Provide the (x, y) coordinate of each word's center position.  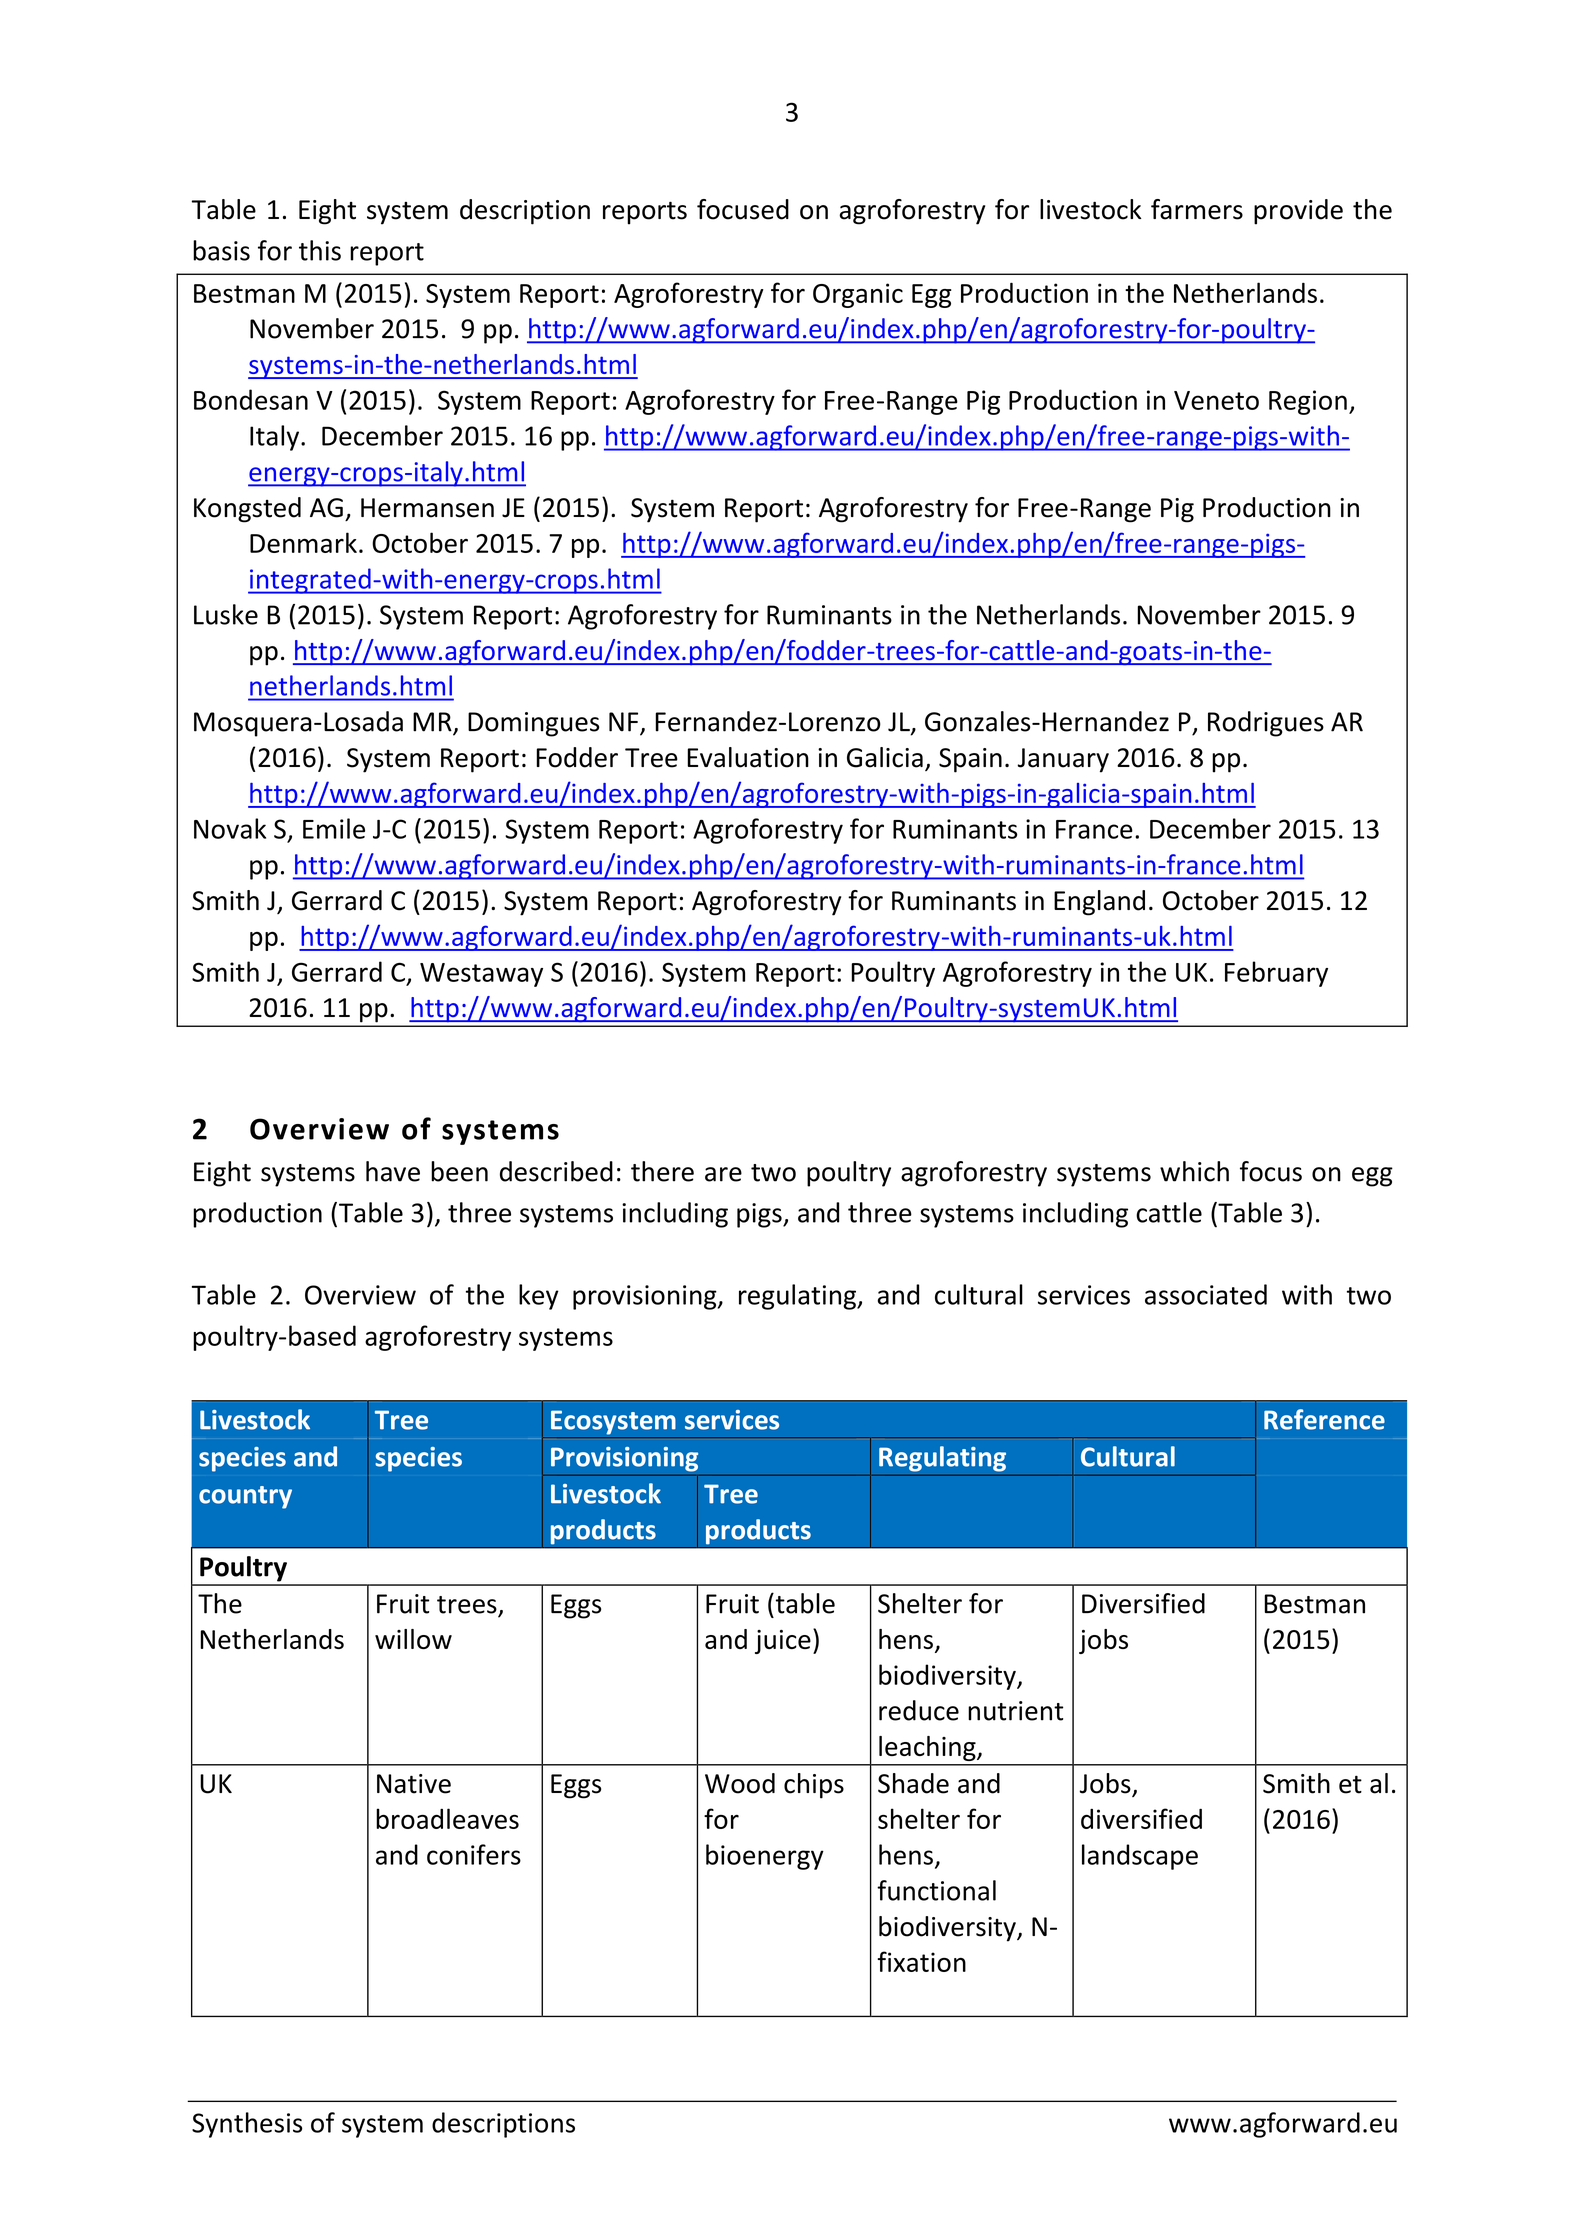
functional (936, 1890)
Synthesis (247, 2125)
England (1099, 903)
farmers (1197, 209)
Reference (1324, 1419)
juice (783, 1642)
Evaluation (748, 757)
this (320, 250)
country (245, 1497)
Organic (858, 295)
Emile (334, 828)
